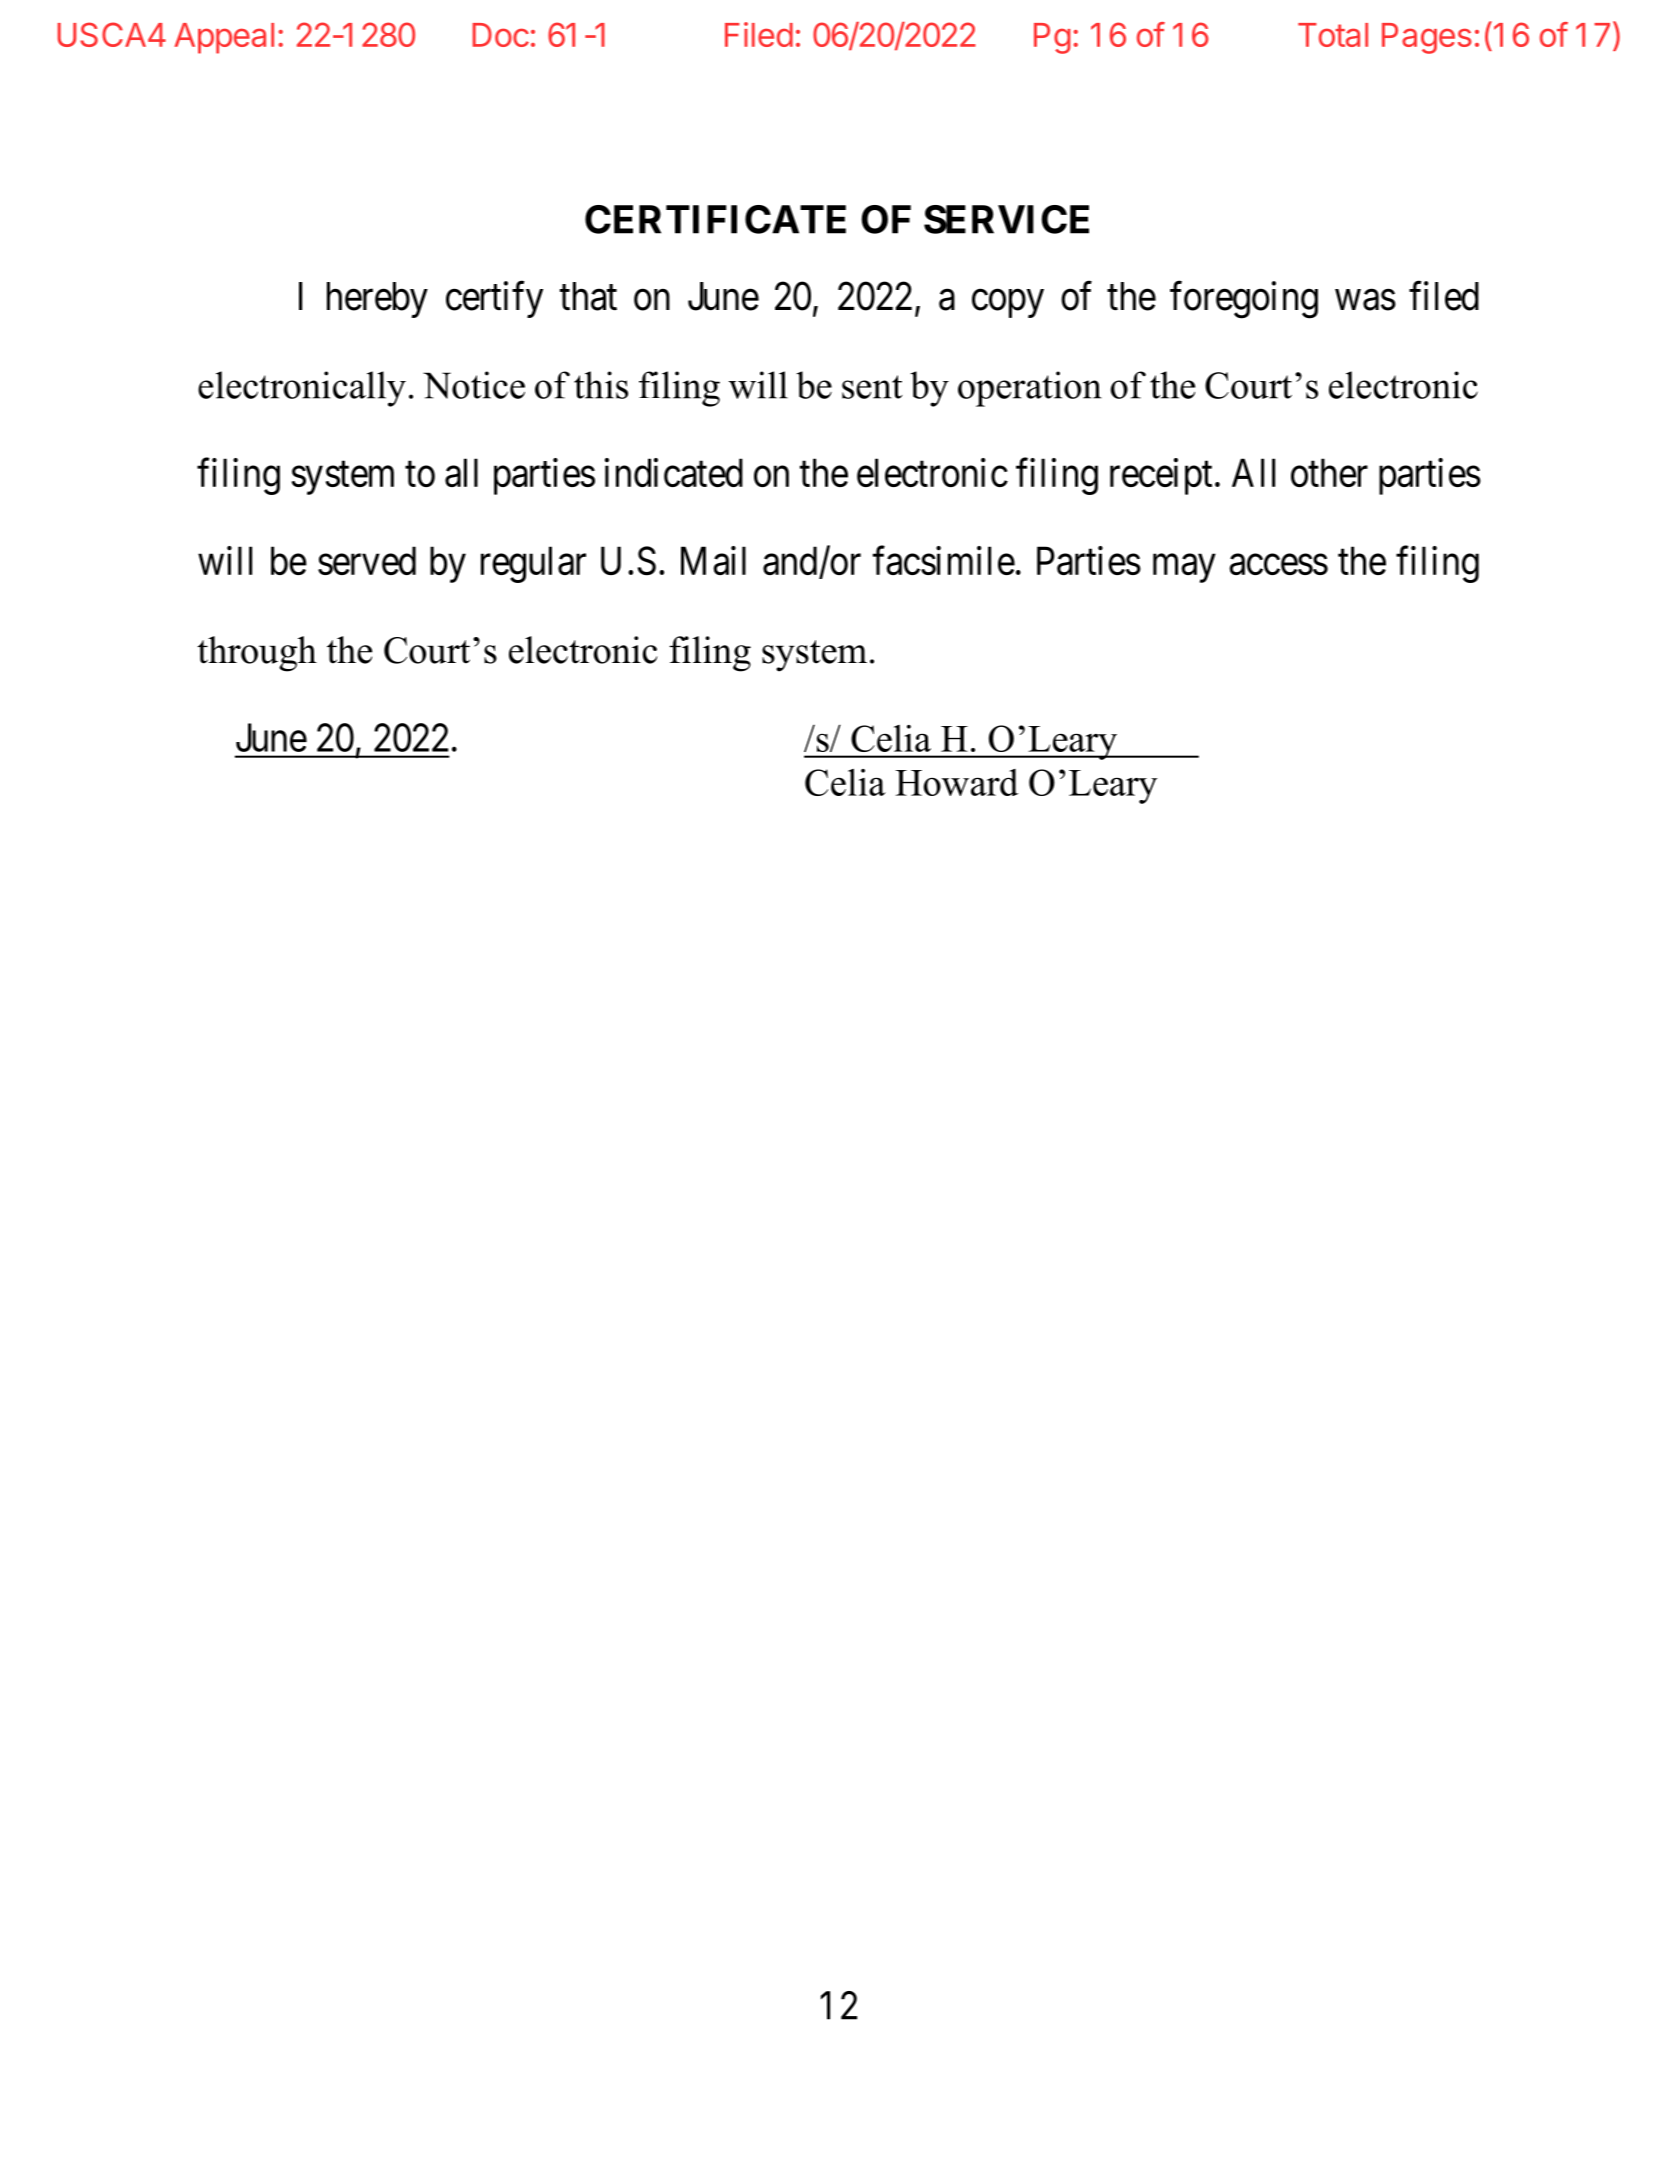  Describe the element at coordinates (474, 385) in the screenshot. I see `Notice` at that location.
